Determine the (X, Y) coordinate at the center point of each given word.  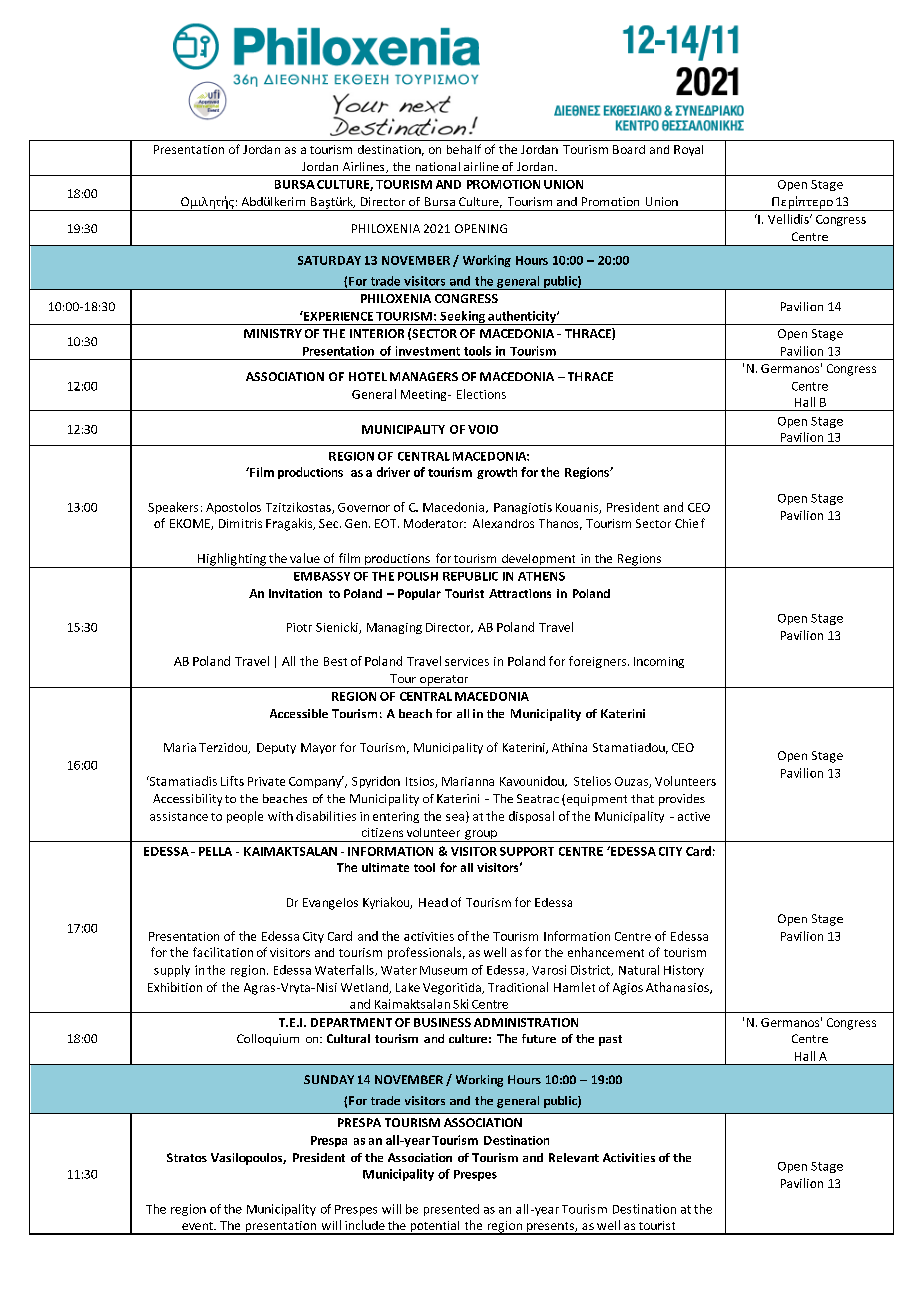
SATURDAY (329, 260)
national (438, 166)
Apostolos (233, 508)
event (198, 1226)
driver (393, 472)
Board (629, 149)
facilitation (223, 952)
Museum (443, 970)
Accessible (299, 713)
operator (444, 681)
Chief (690, 523)
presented (451, 1210)
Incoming (659, 662)
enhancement (606, 952)
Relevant (574, 1157)
